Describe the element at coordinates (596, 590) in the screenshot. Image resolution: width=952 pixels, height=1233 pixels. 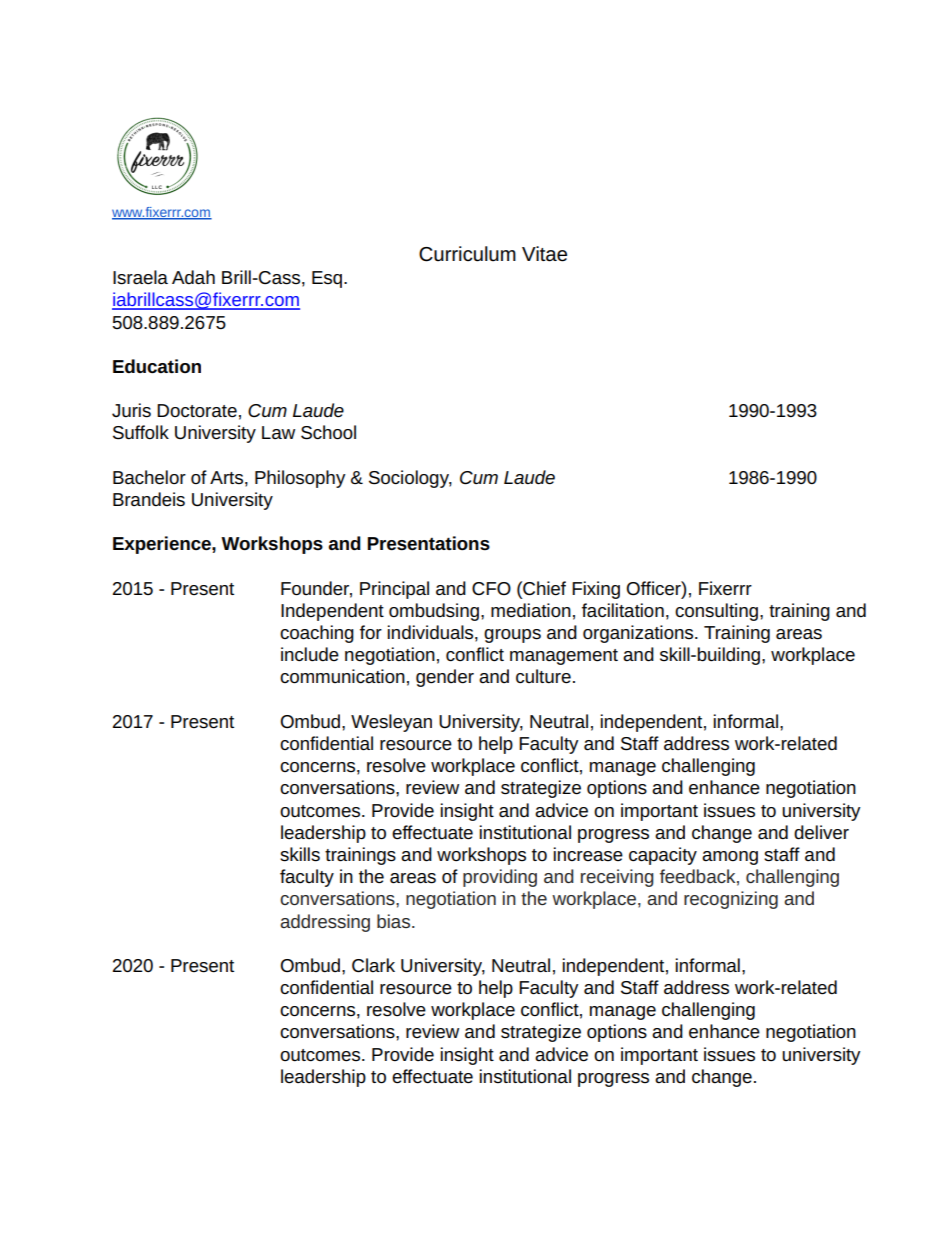
I see `Fixing` at that location.
